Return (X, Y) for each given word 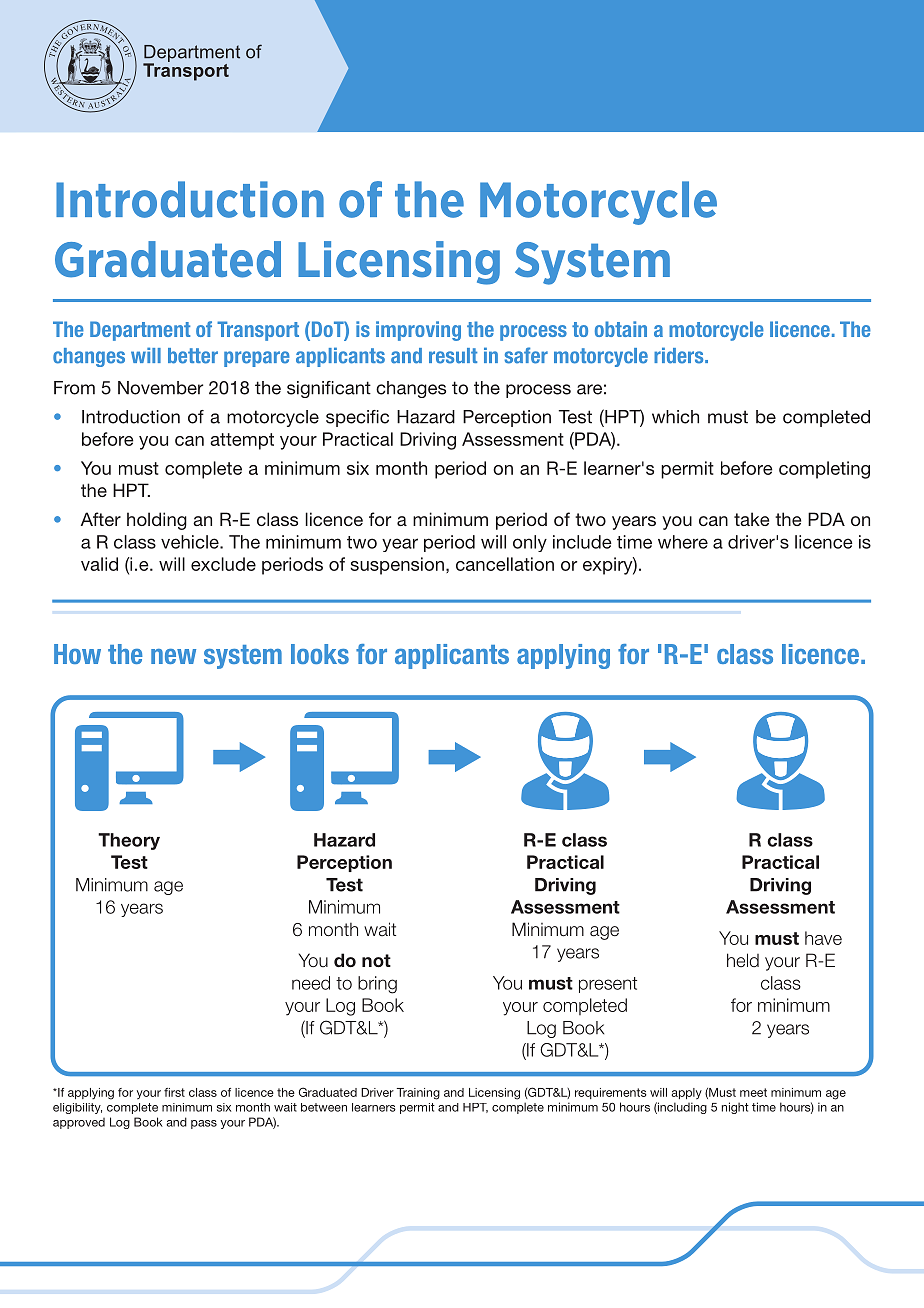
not (376, 961)
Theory (129, 841)
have (823, 938)
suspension (397, 566)
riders (680, 355)
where (683, 542)
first (174, 1092)
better (193, 356)
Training (418, 1094)
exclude (223, 564)
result (453, 356)
